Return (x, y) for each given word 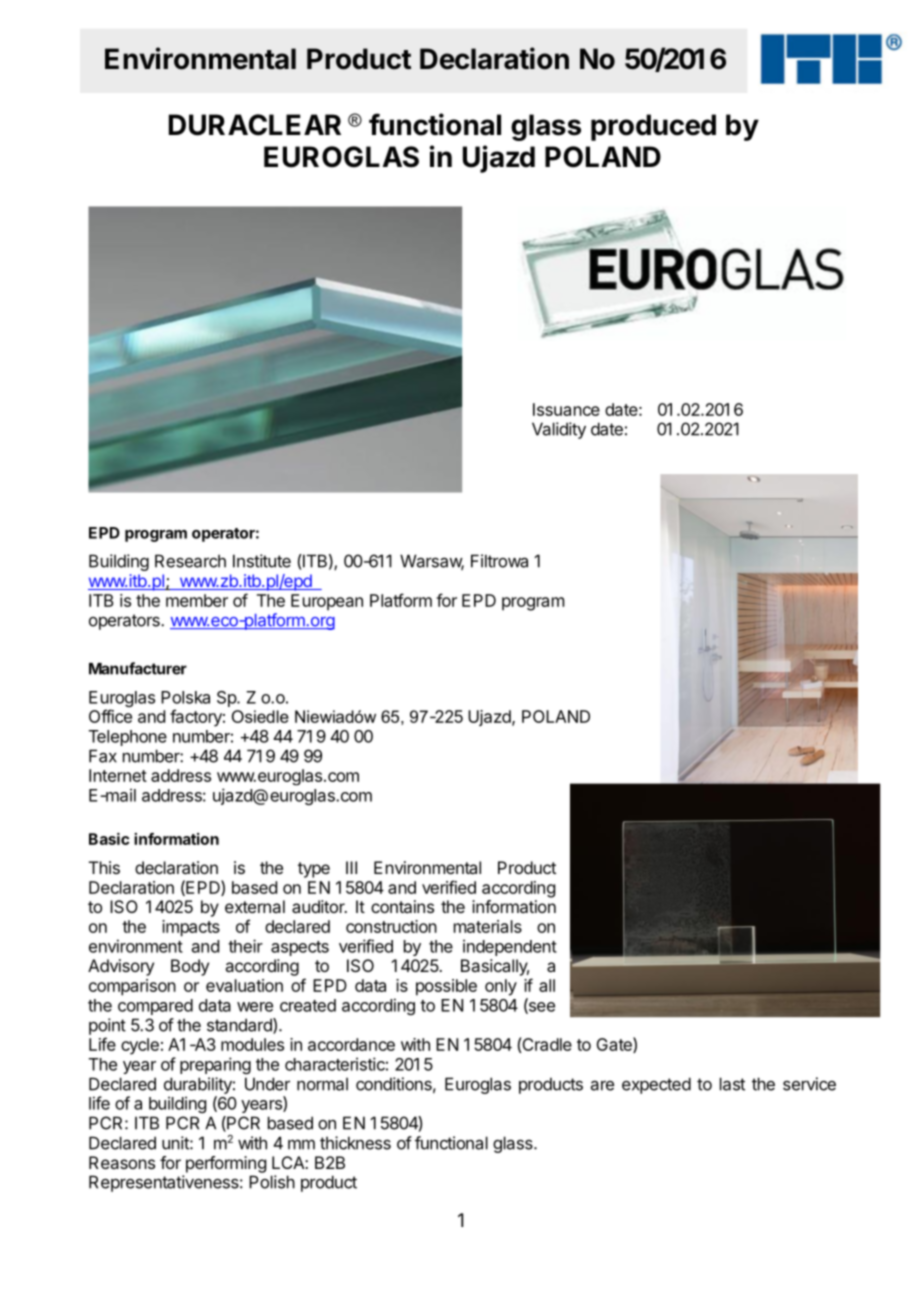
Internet (118, 775)
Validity (559, 430)
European (327, 602)
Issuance (566, 409)
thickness (355, 1143)
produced (653, 127)
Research (190, 561)
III (351, 867)
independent (510, 947)
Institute (262, 561)
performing (226, 1164)
